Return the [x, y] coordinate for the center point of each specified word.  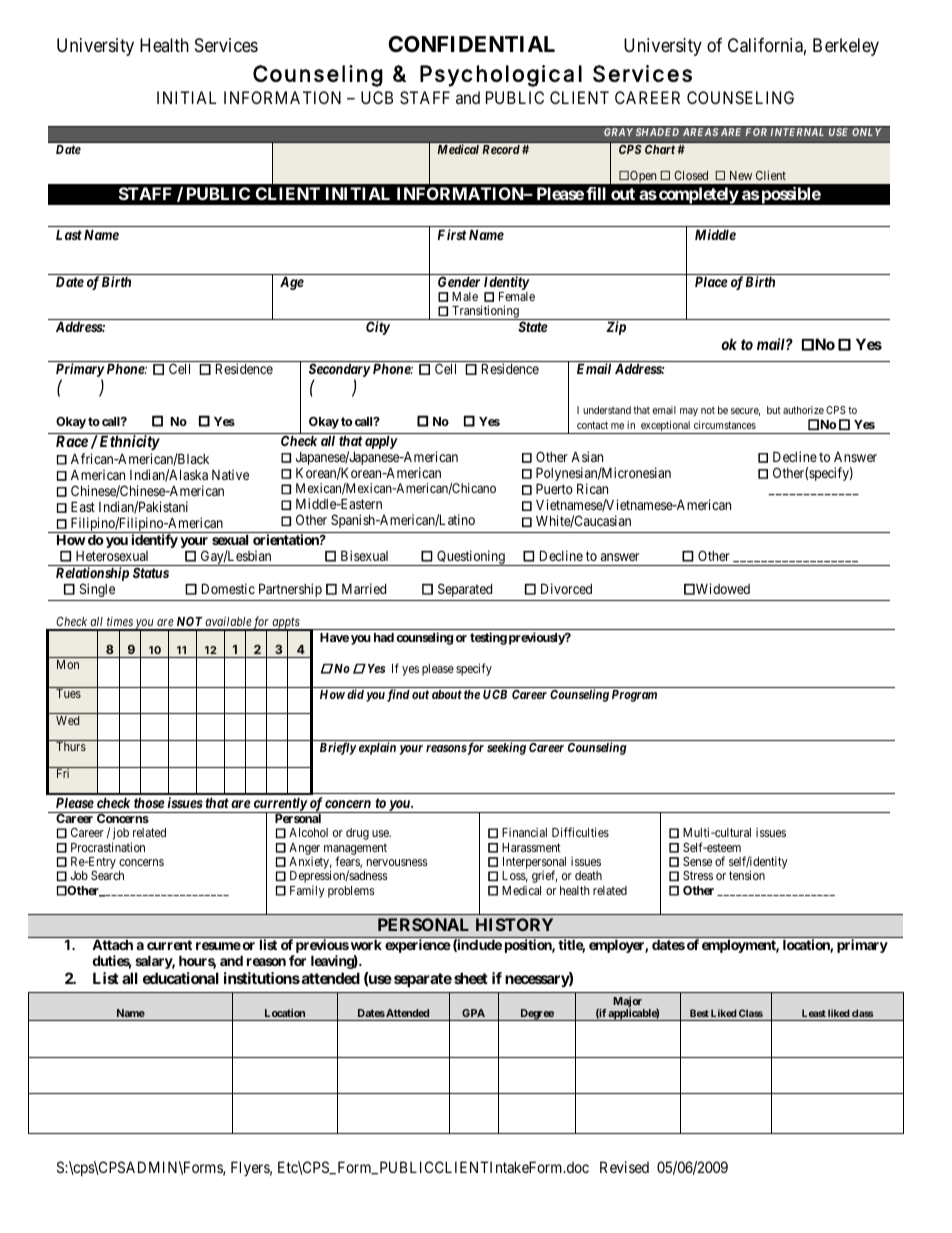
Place [711, 281]
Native [230, 474]
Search [107, 875]
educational [181, 978]
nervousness [397, 862]
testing [488, 638]
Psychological [501, 76]
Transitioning [485, 312]
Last [69, 234]
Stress [698, 875]
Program [634, 696]
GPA [473, 1013]
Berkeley [846, 47]
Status [151, 572]
